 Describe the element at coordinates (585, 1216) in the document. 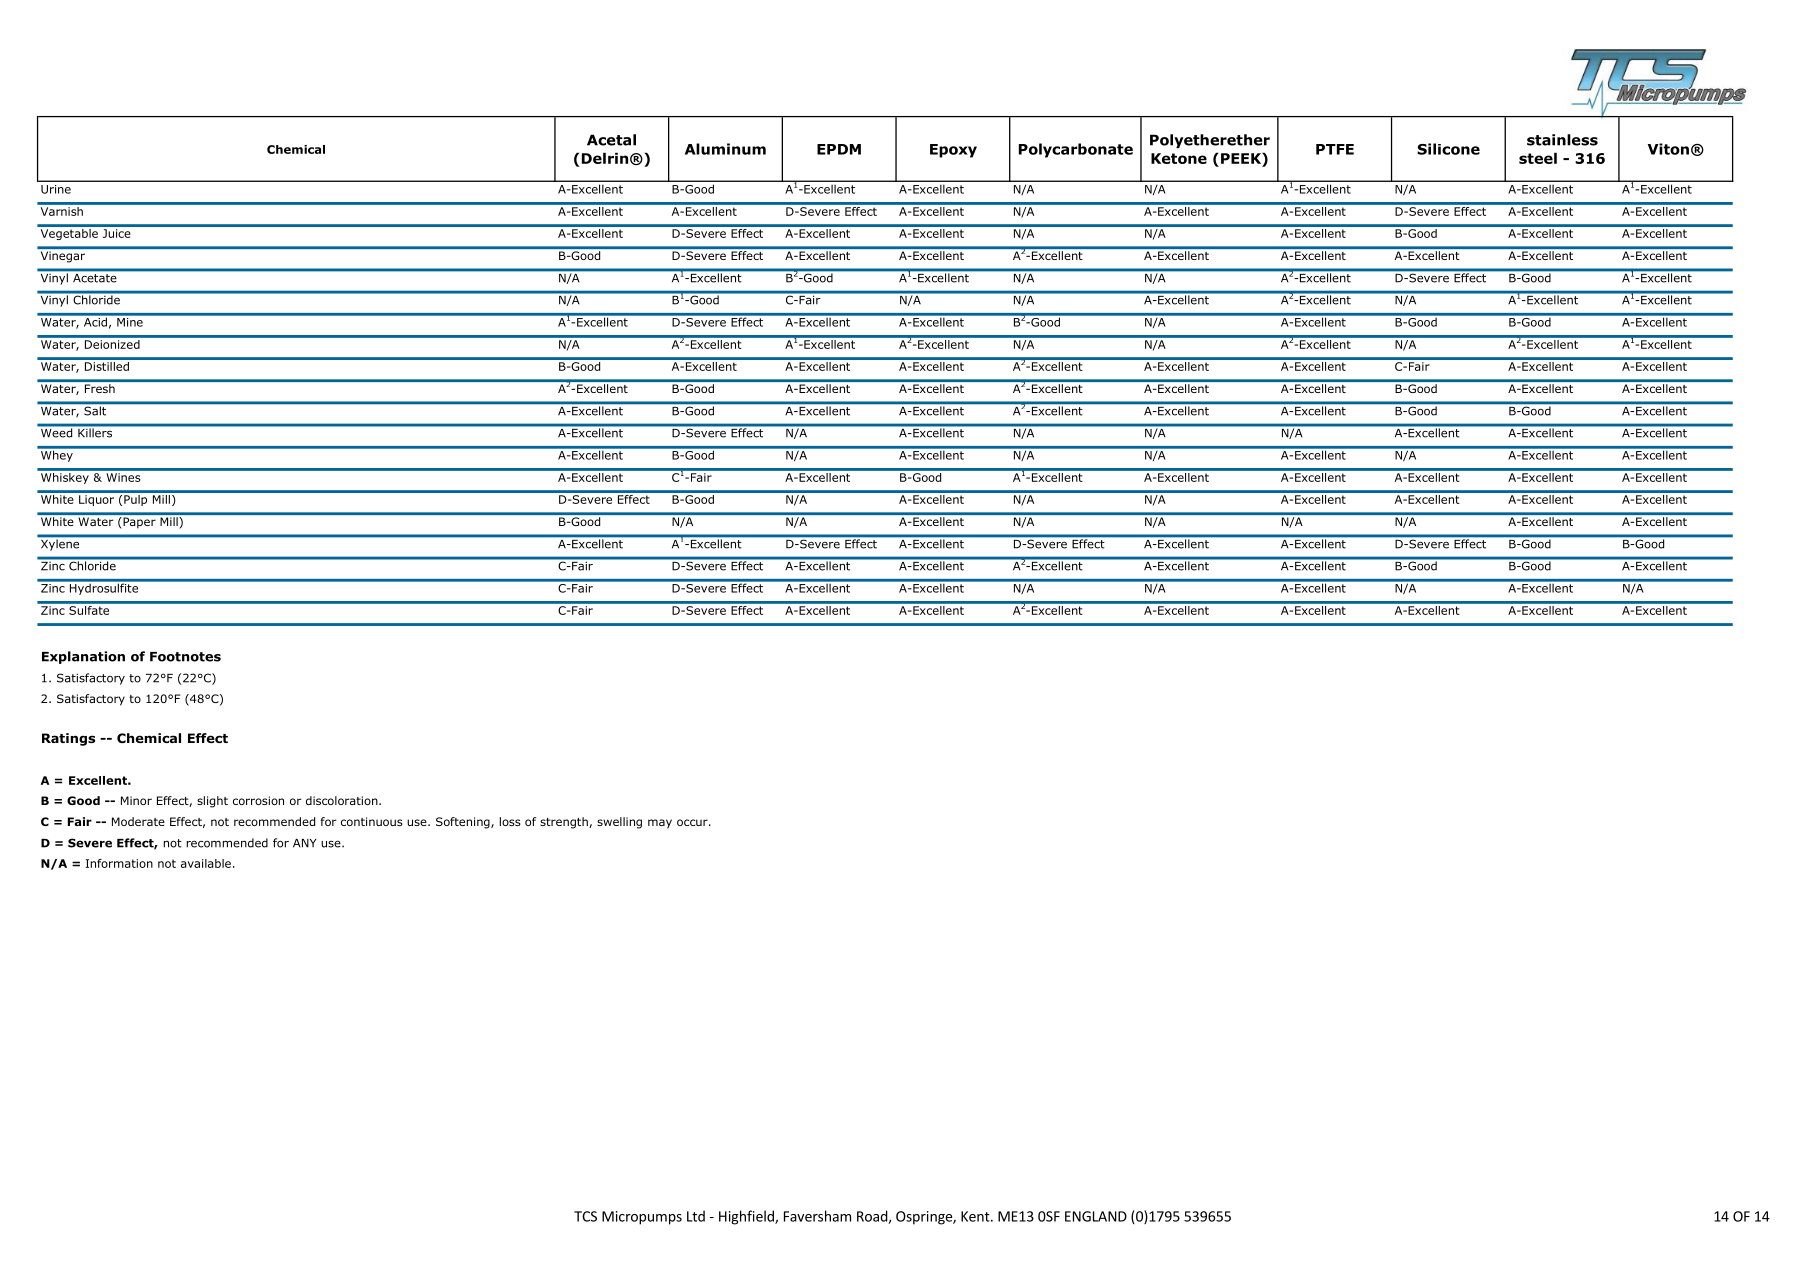

I see `TCS` at that location.
